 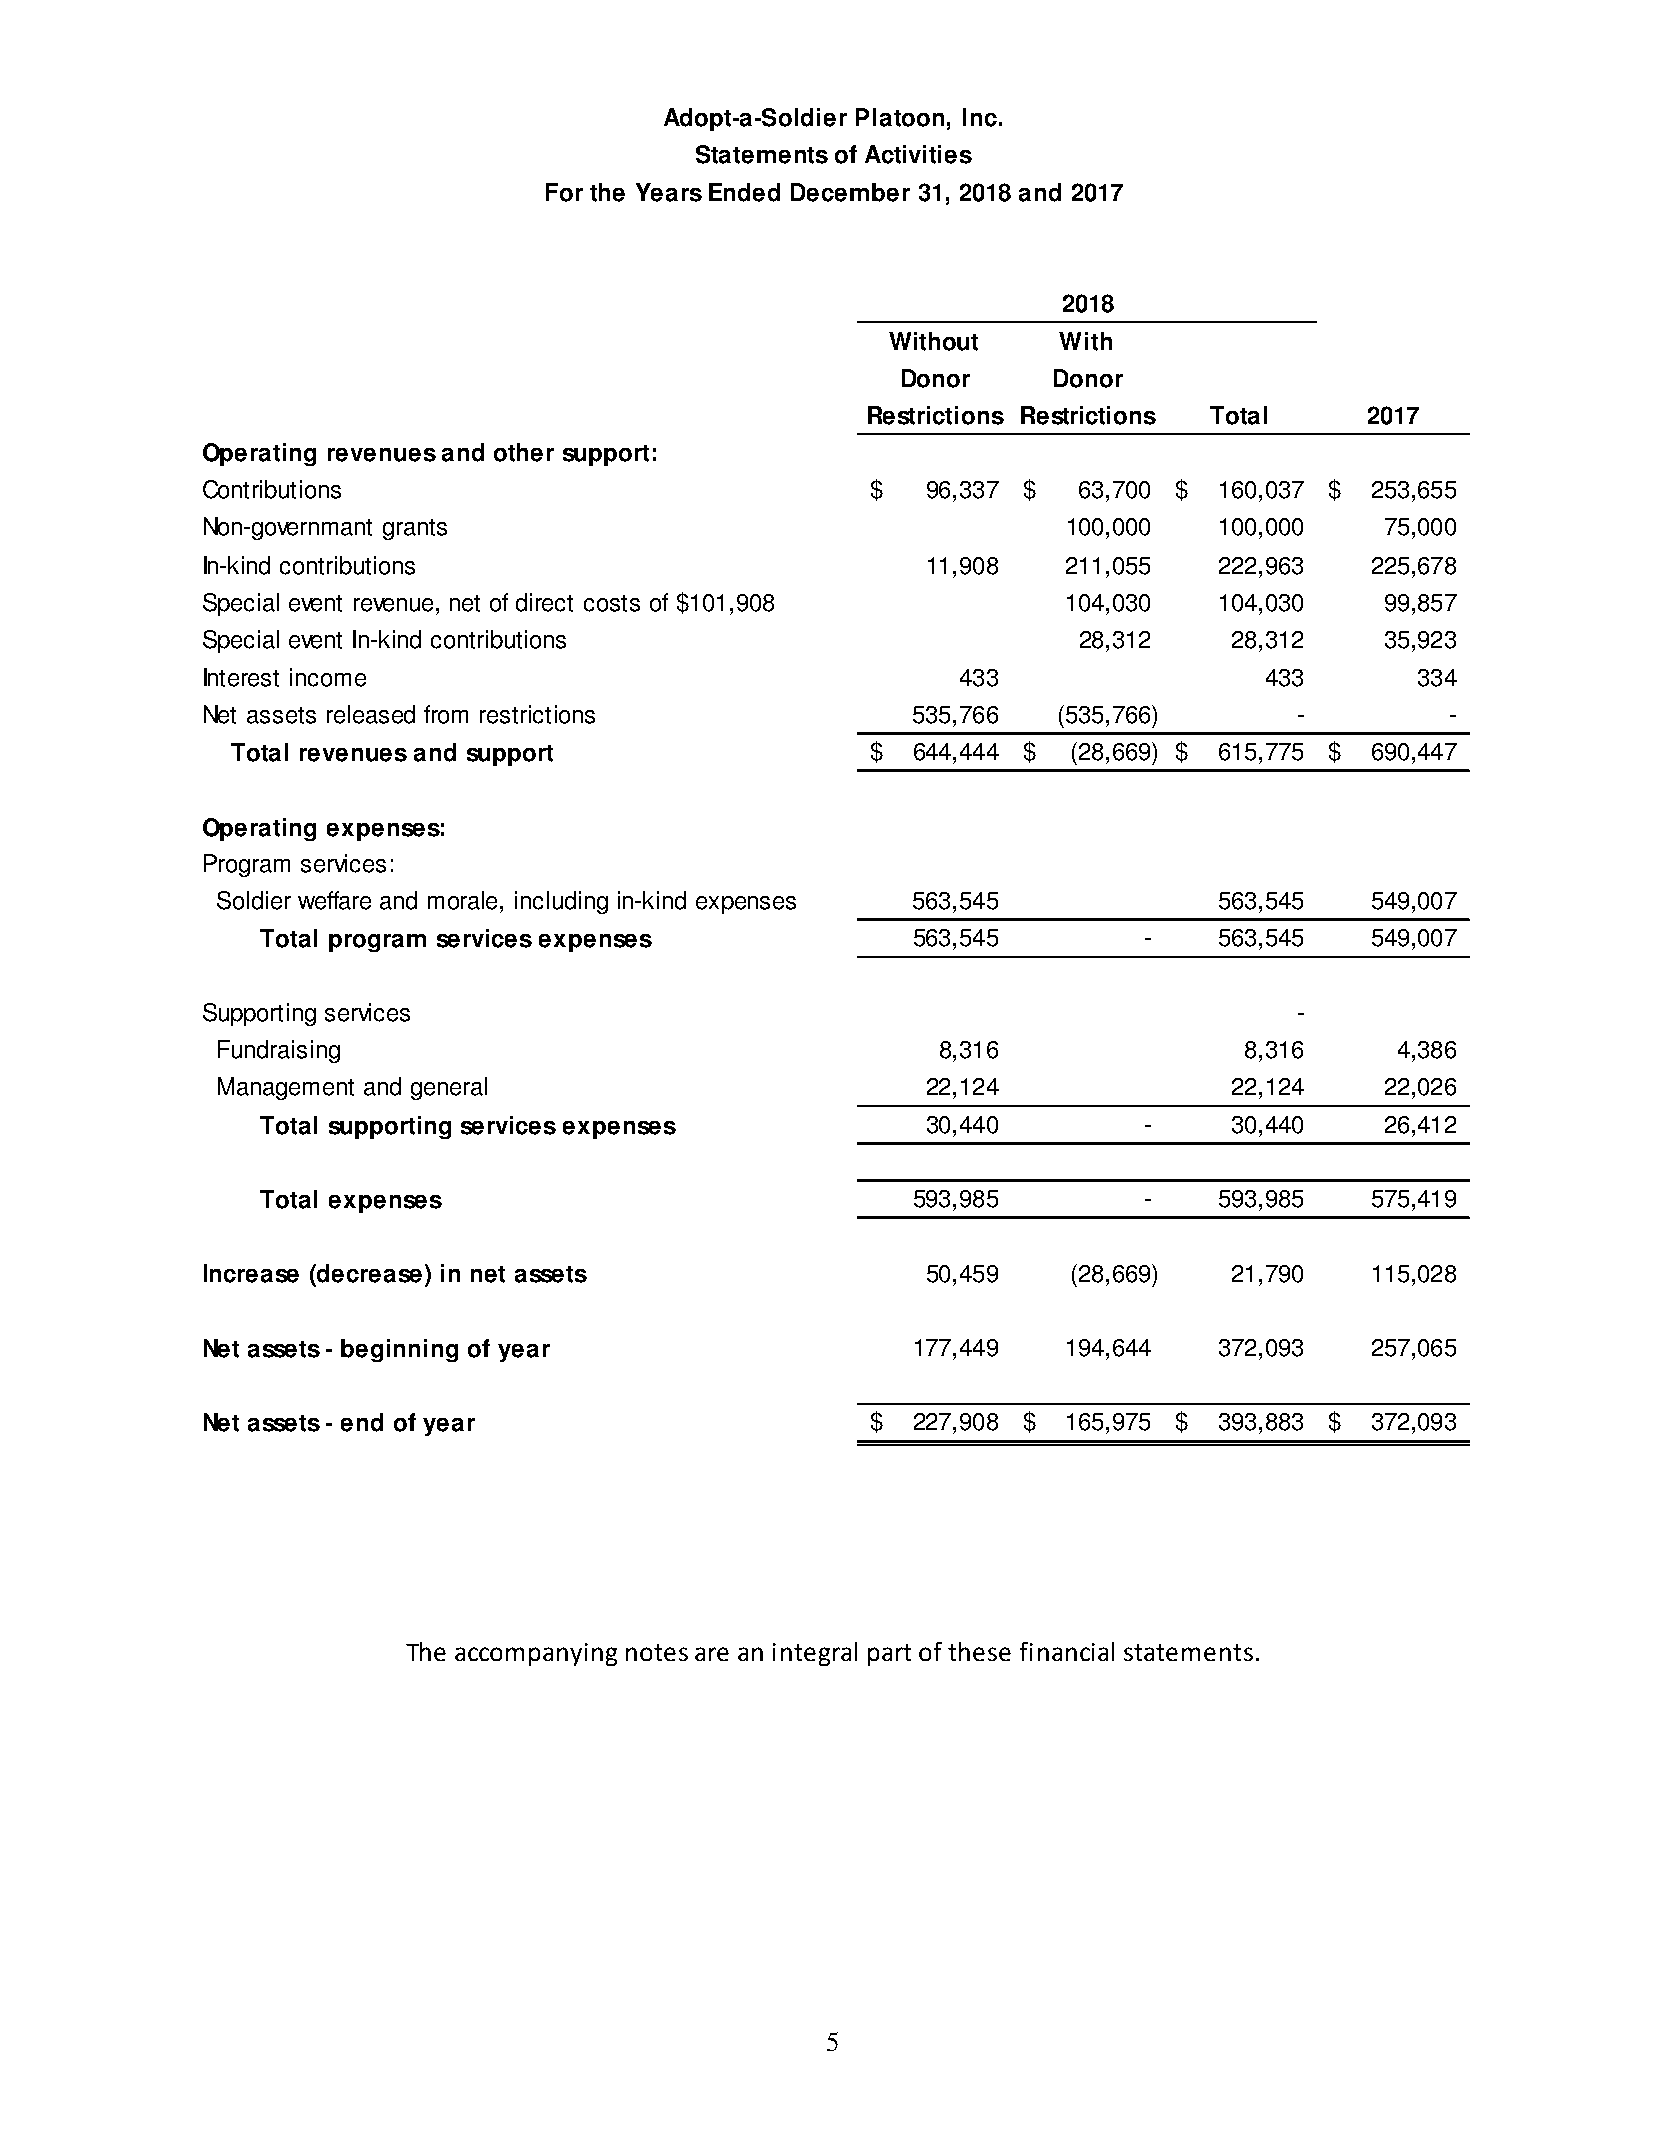 I want to click on For, so click(x=564, y=192).
